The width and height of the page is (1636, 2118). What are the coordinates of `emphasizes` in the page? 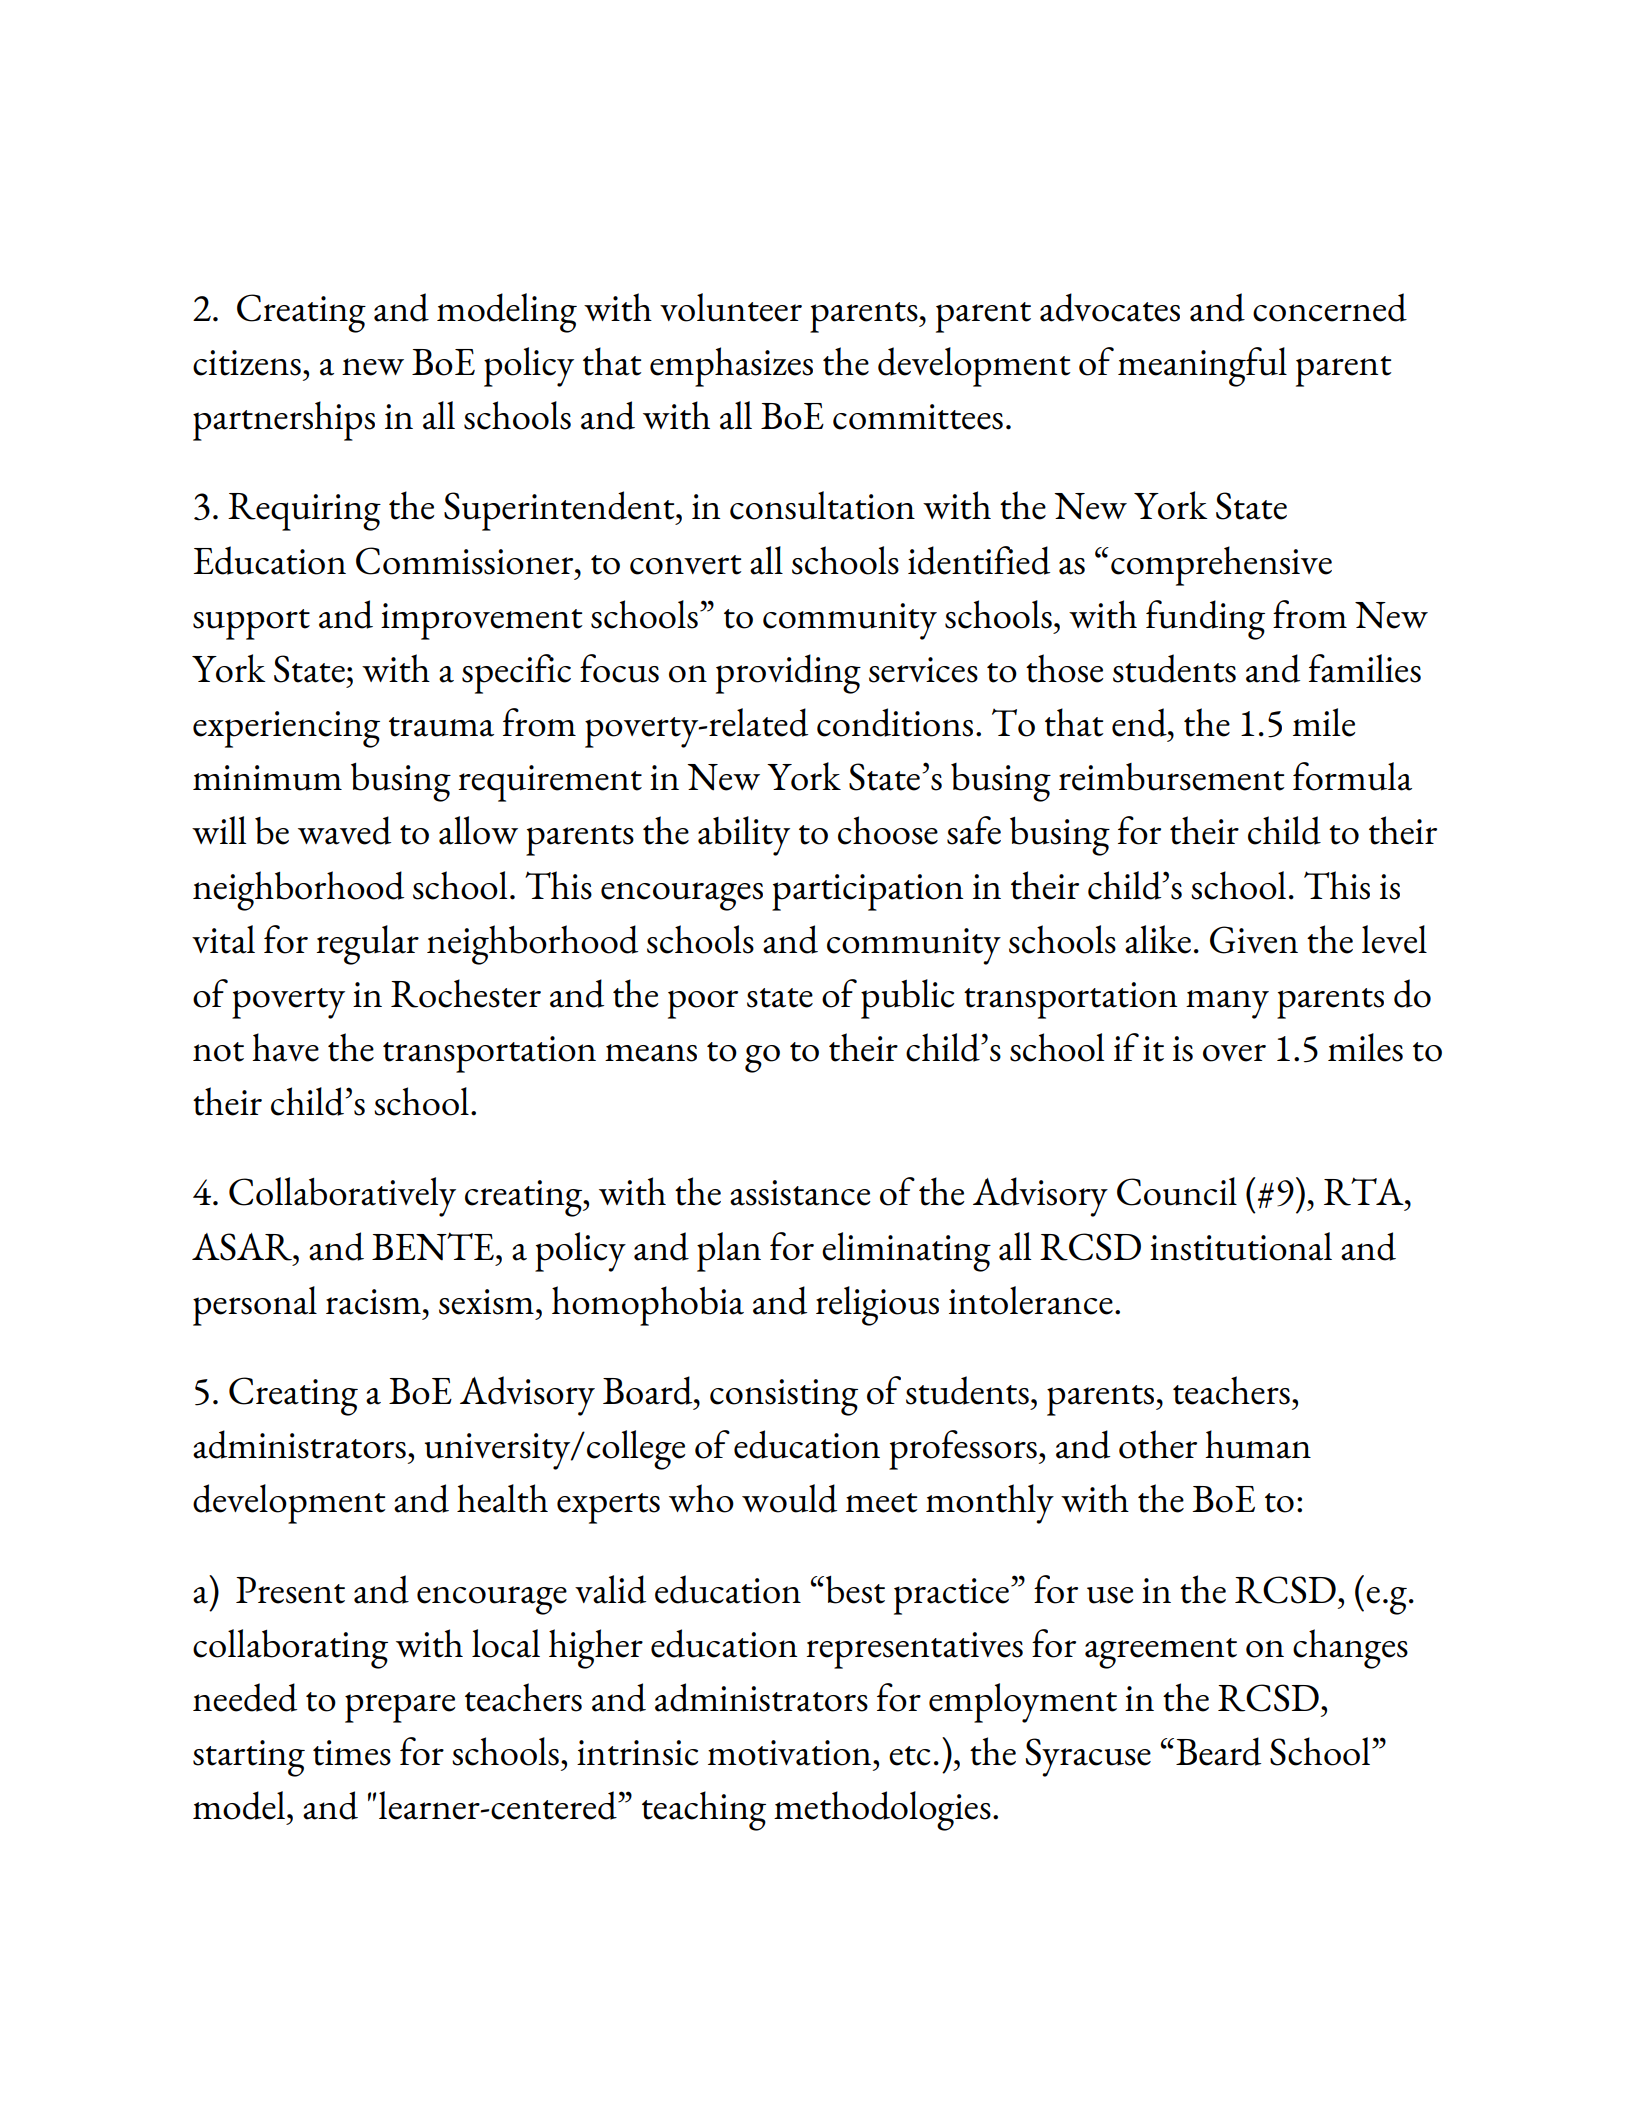 It's located at (731, 367).
